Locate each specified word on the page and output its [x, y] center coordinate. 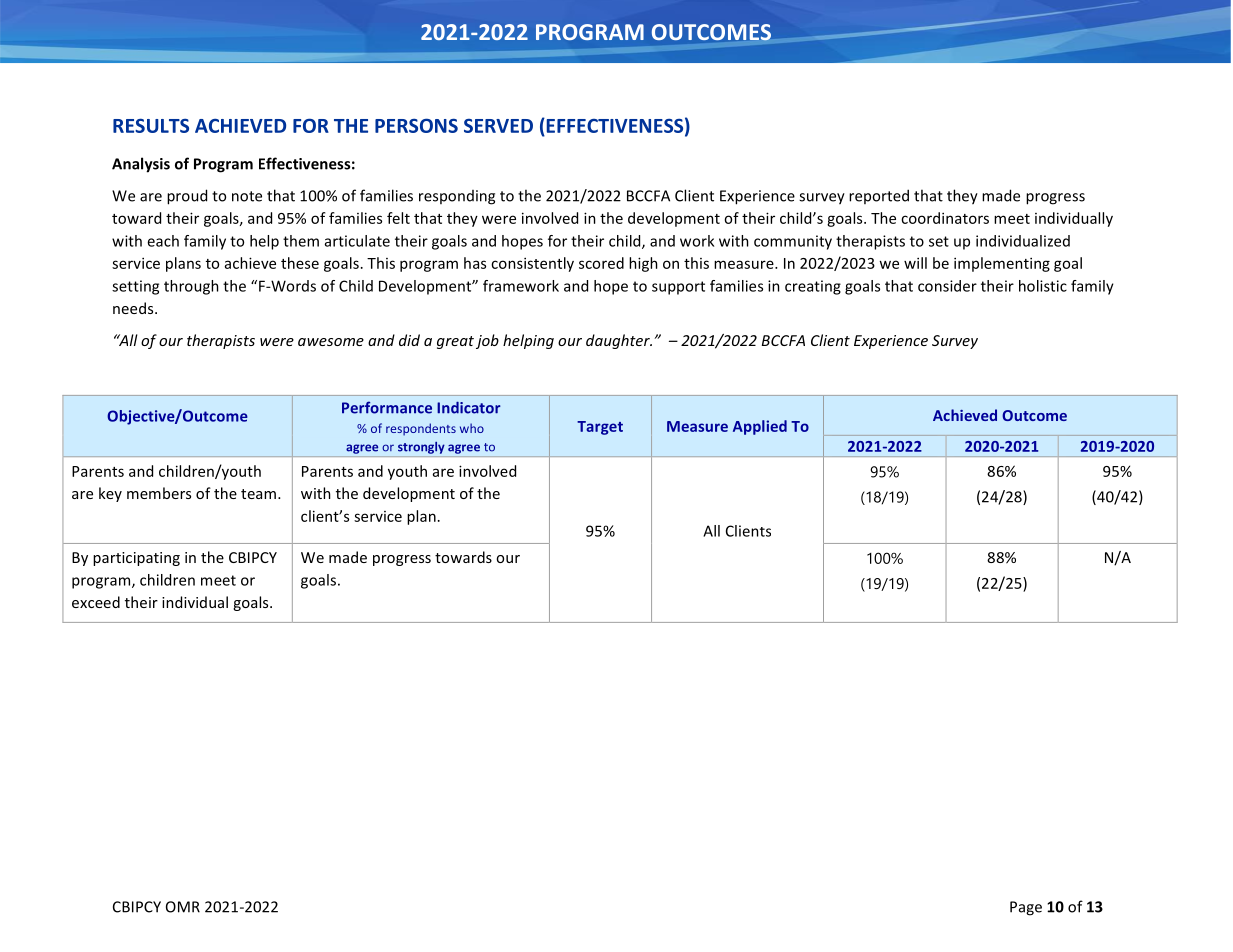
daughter [619, 341]
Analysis [141, 165]
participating [136, 559]
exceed [96, 602]
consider [947, 286]
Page [1026, 908]
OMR [183, 907]
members [159, 493]
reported [879, 196]
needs [134, 308]
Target [600, 428]
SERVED [498, 126]
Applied [760, 427]
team [258, 494]
